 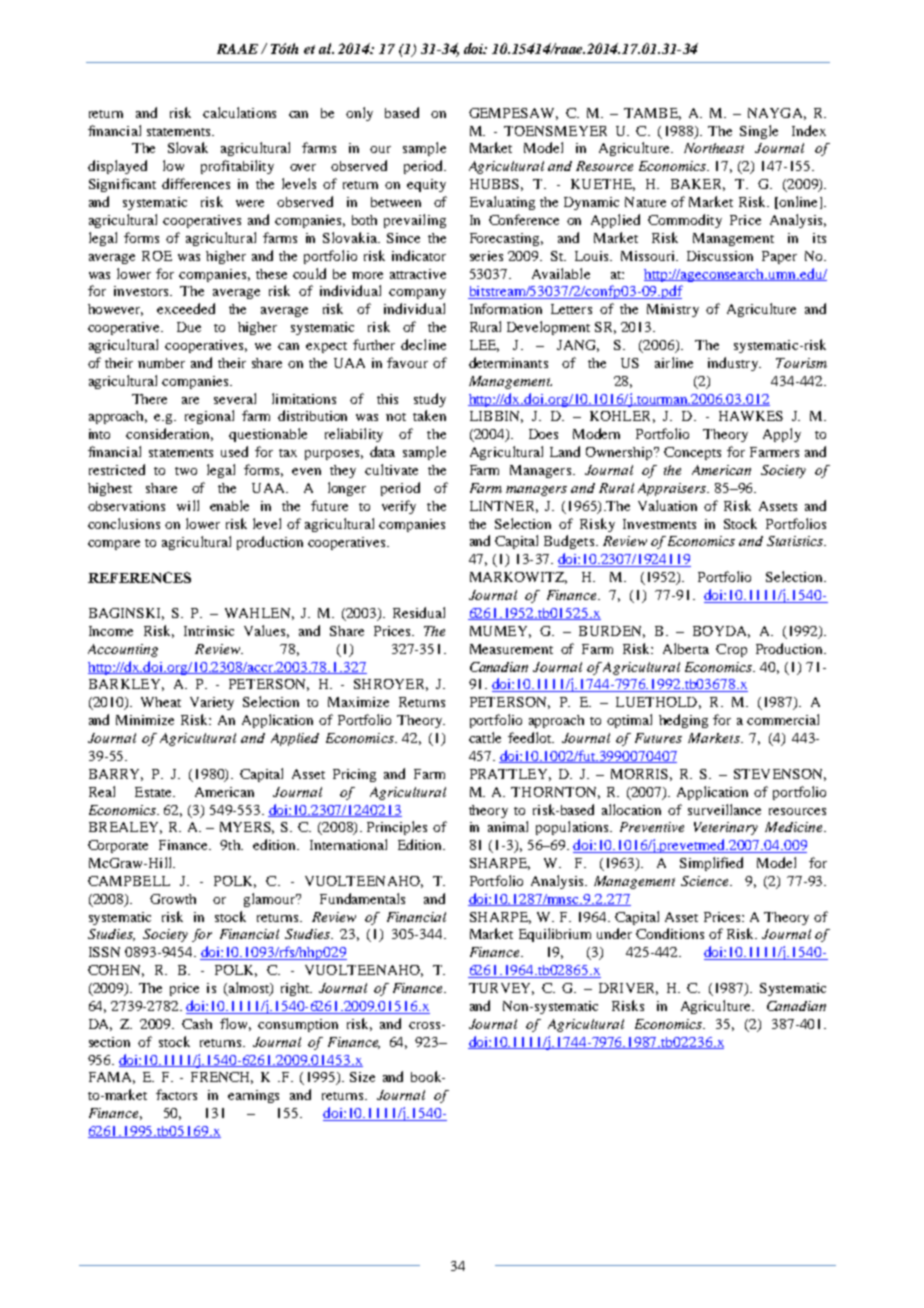 I want to click on hedging, so click(x=683, y=721).
